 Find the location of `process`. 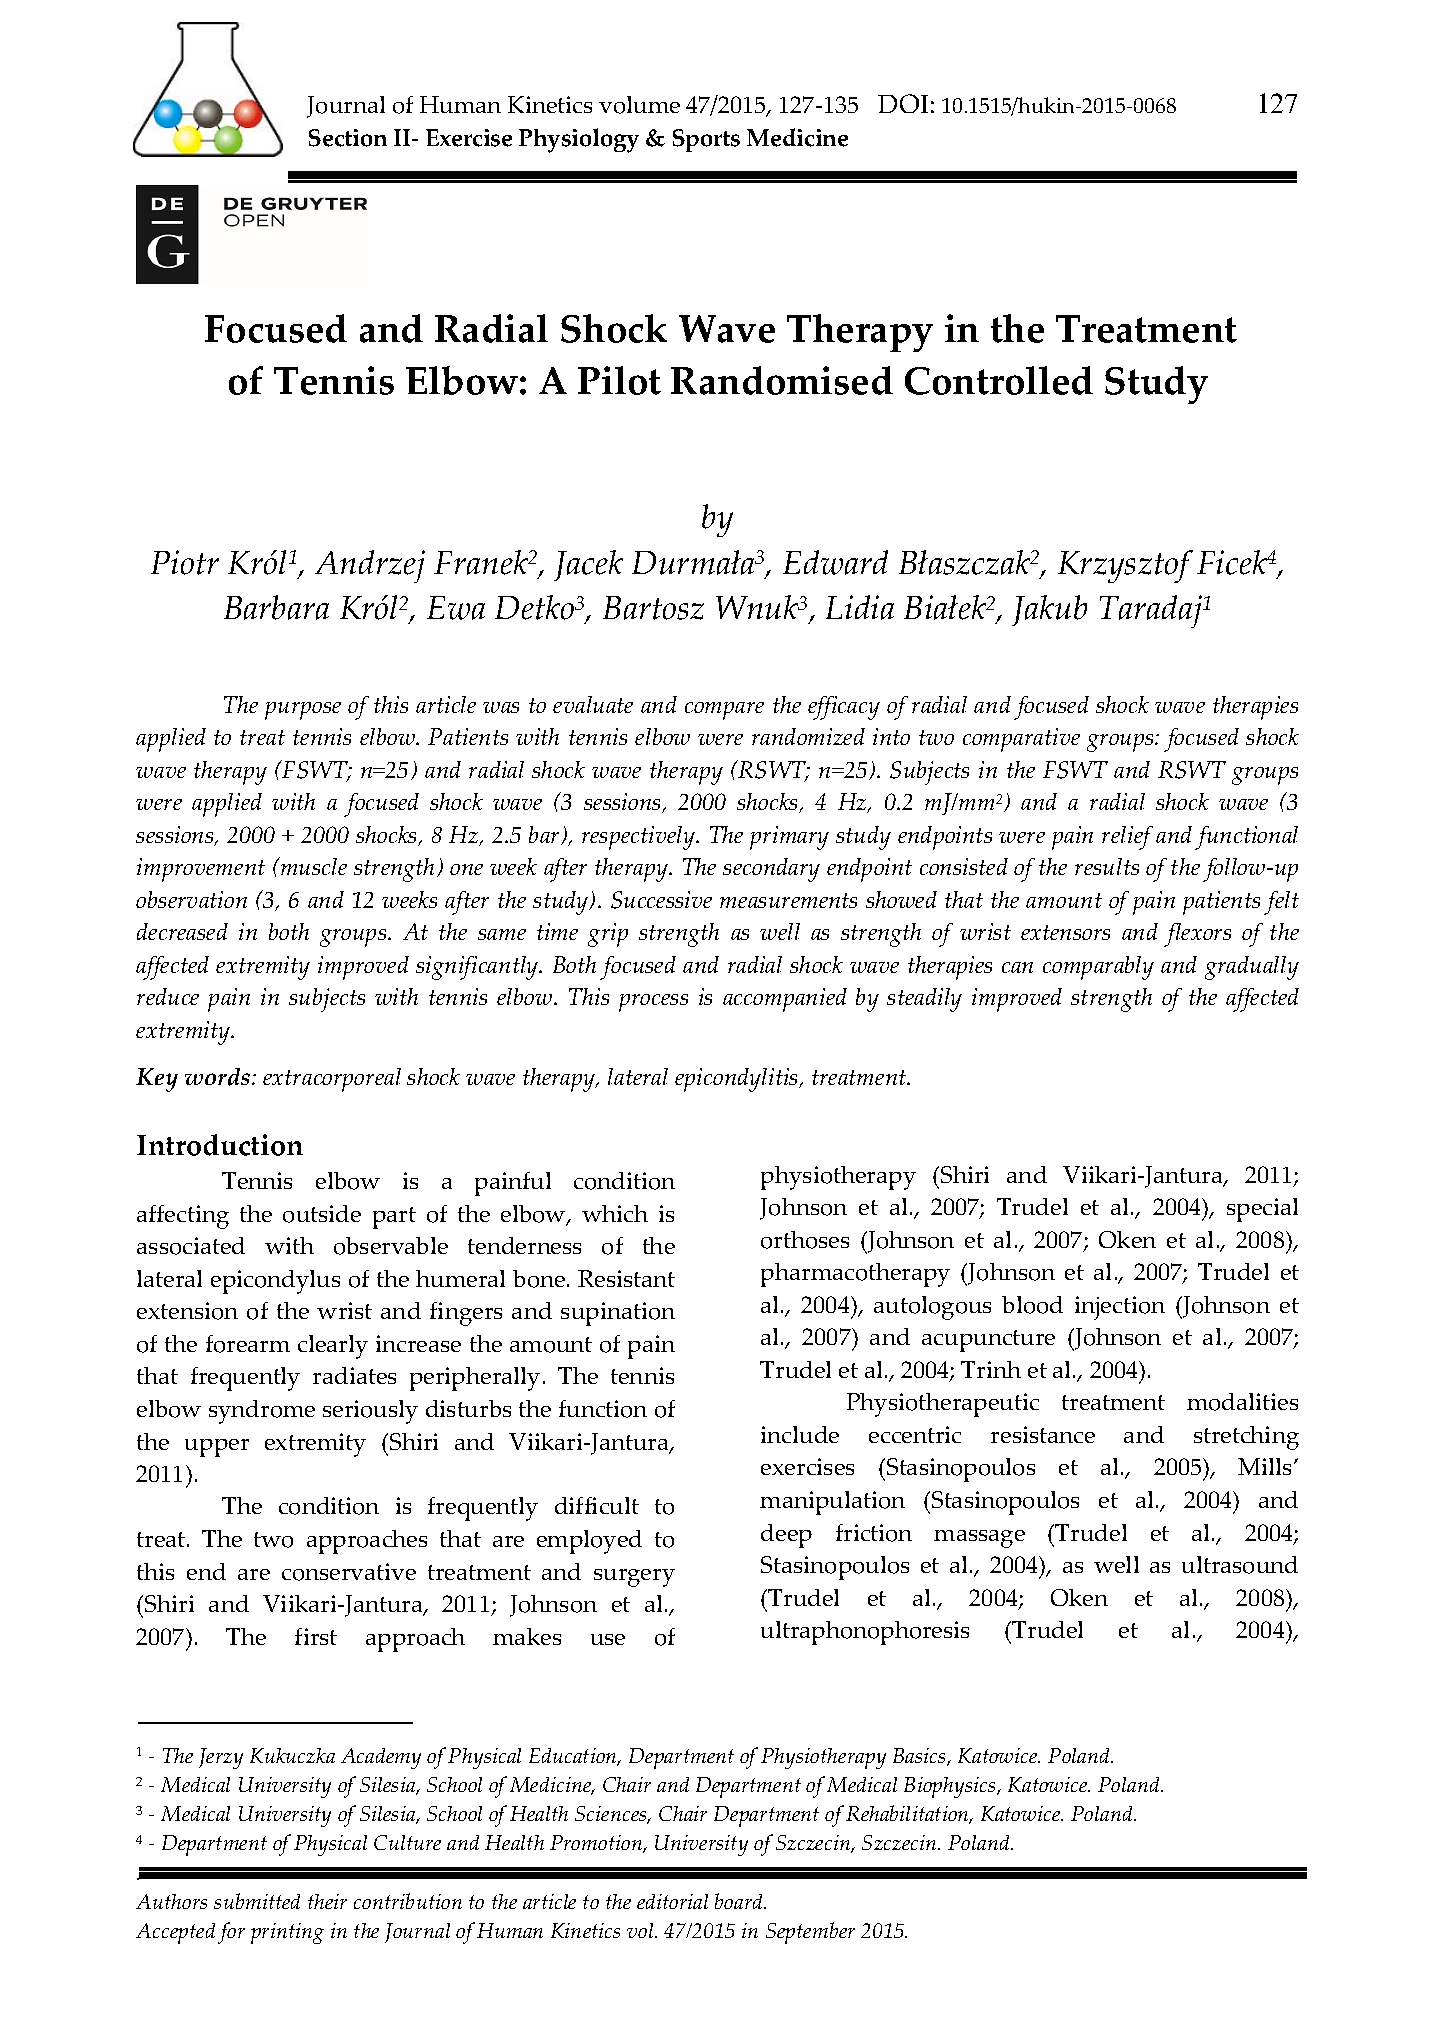

process is located at coordinates (653, 1003).
